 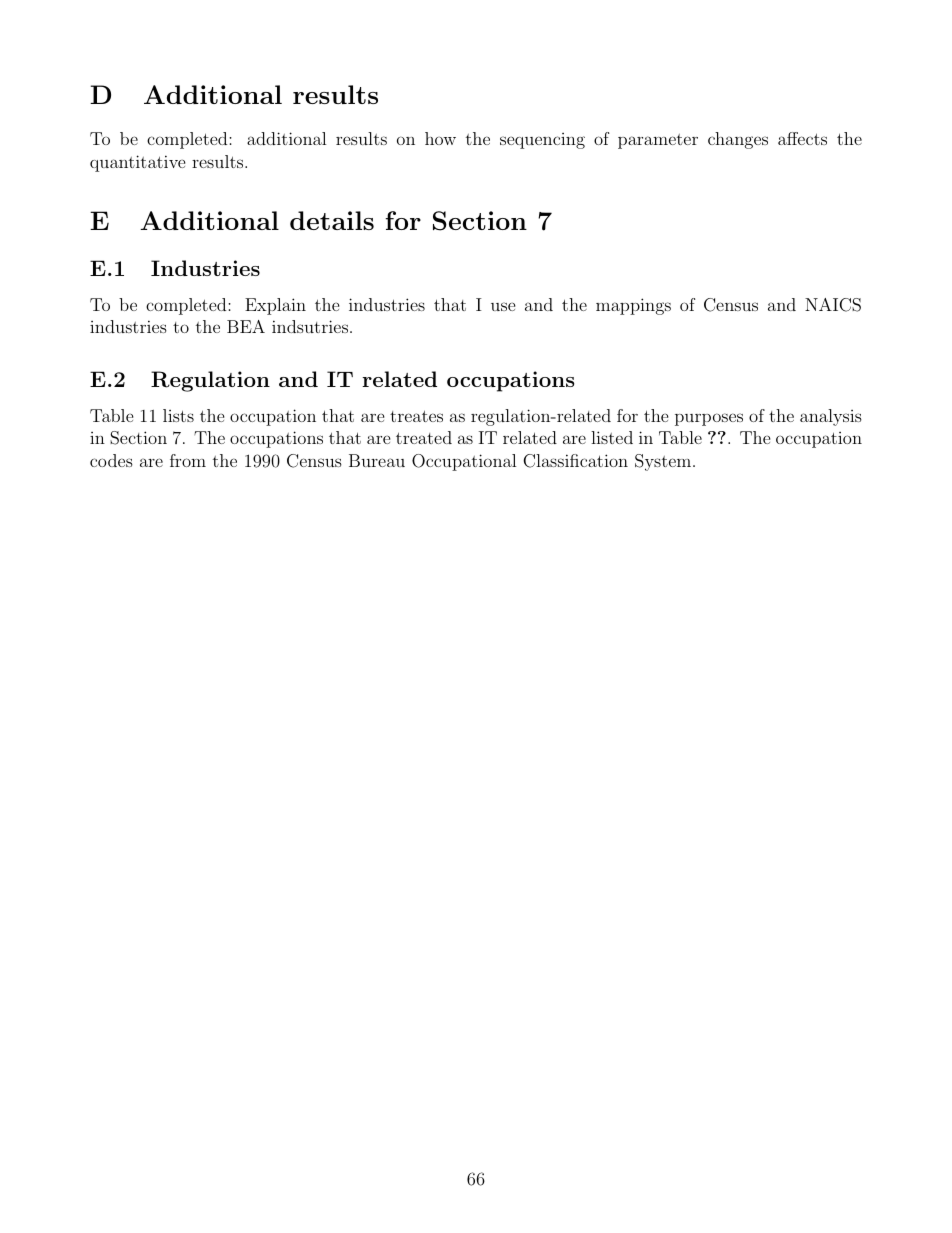 What do you see at coordinates (424, 437) in the image?
I see `treated` at bounding box center [424, 437].
